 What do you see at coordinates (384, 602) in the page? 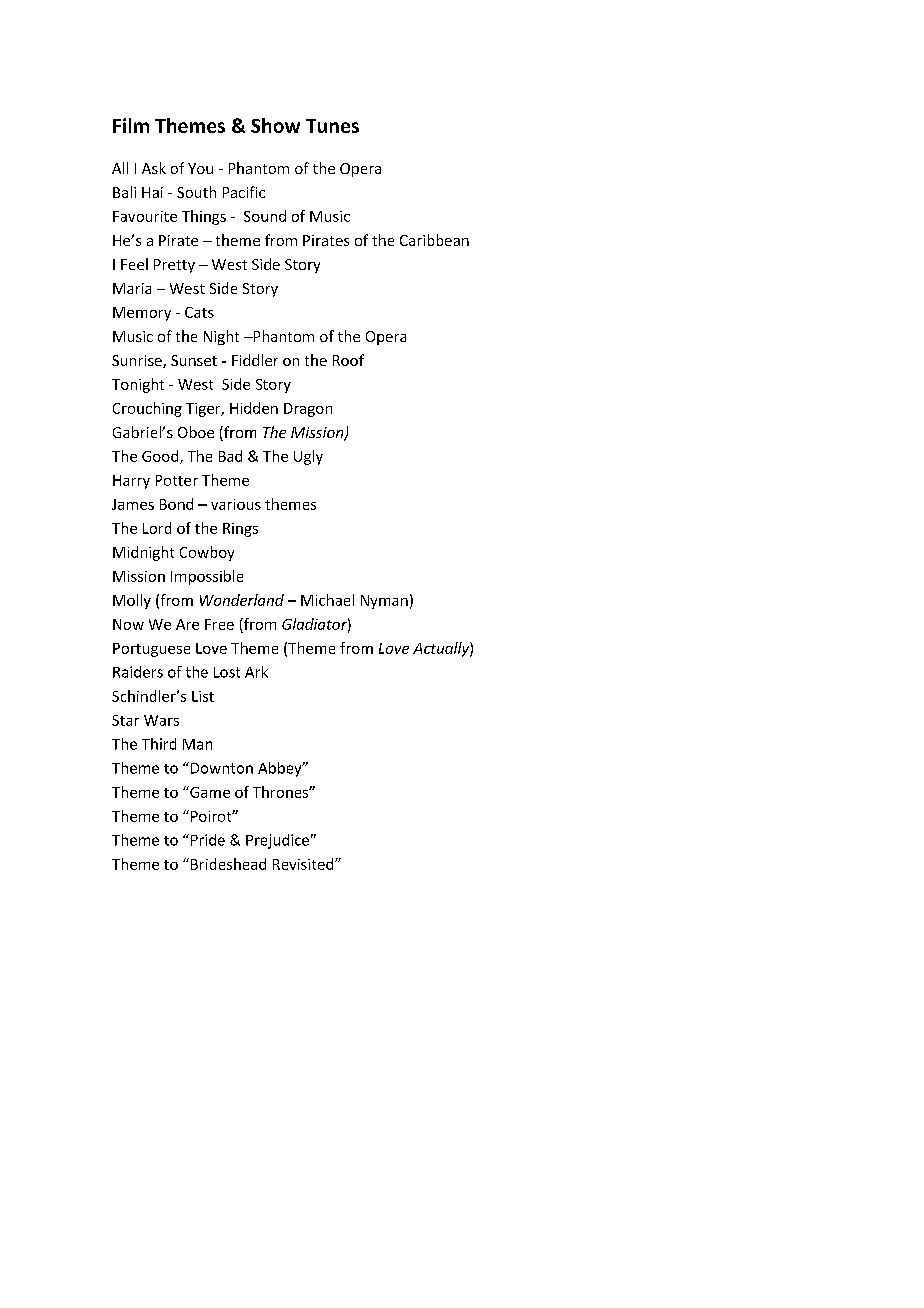
I see `Nyman` at bounding box center [384, 602].
